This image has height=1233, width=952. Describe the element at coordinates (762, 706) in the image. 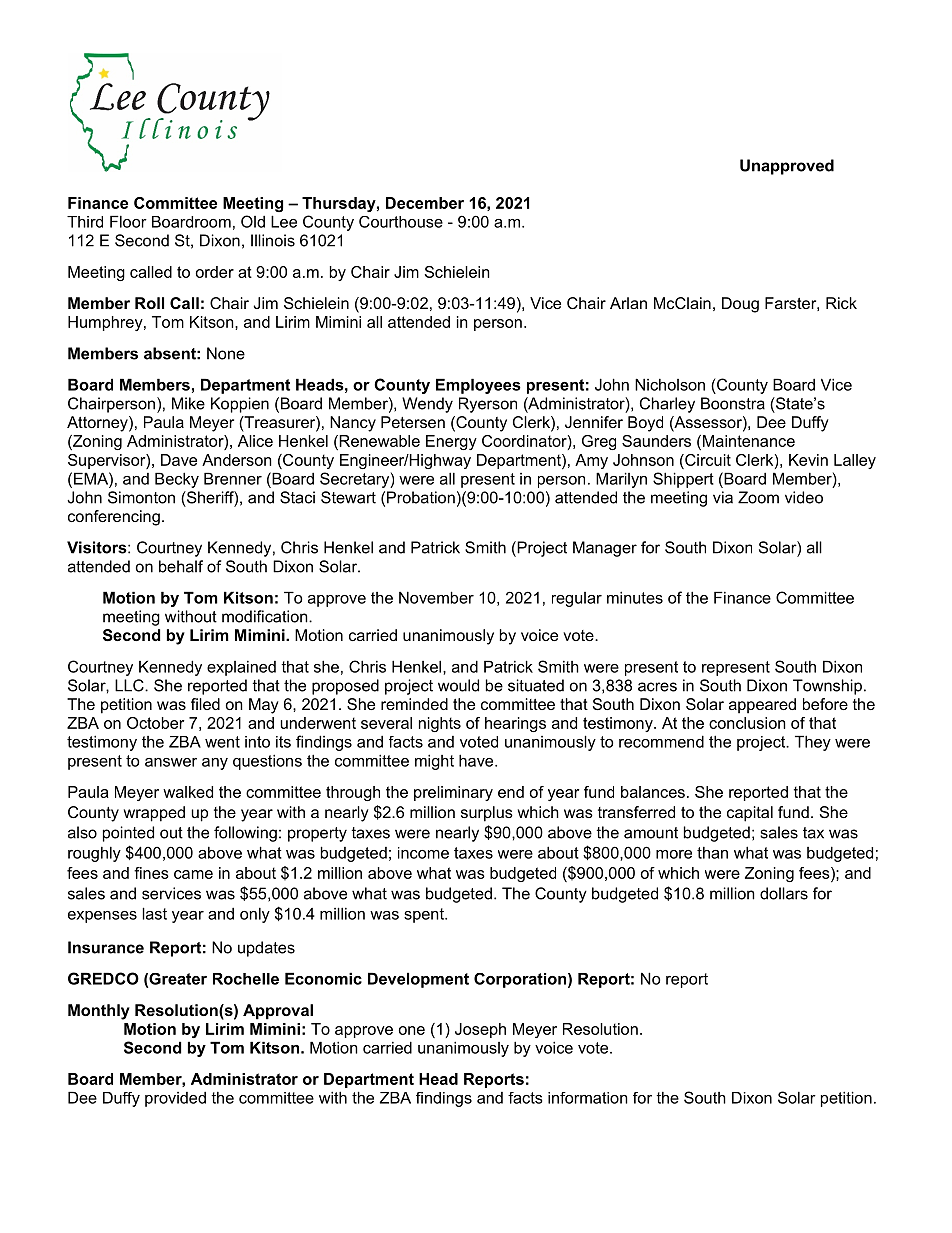

I see `appeared` at that location.
